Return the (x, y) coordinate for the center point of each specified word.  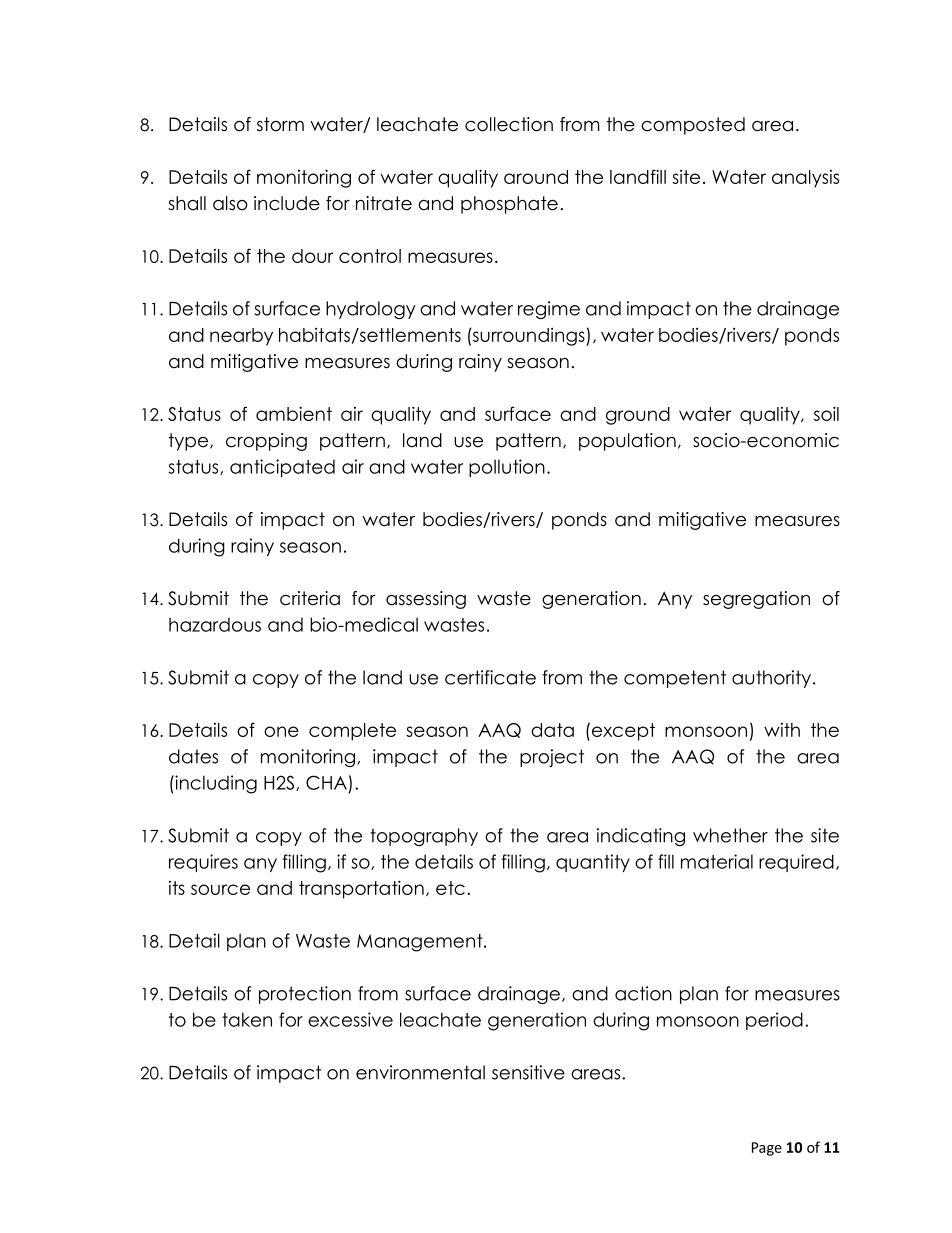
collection (509, 124)
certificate (490, 677)
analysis (805, 179)
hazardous (215, 625)
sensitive (528, 1072)
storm (280, 124)
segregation (756, 600)
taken (247, 1019)
